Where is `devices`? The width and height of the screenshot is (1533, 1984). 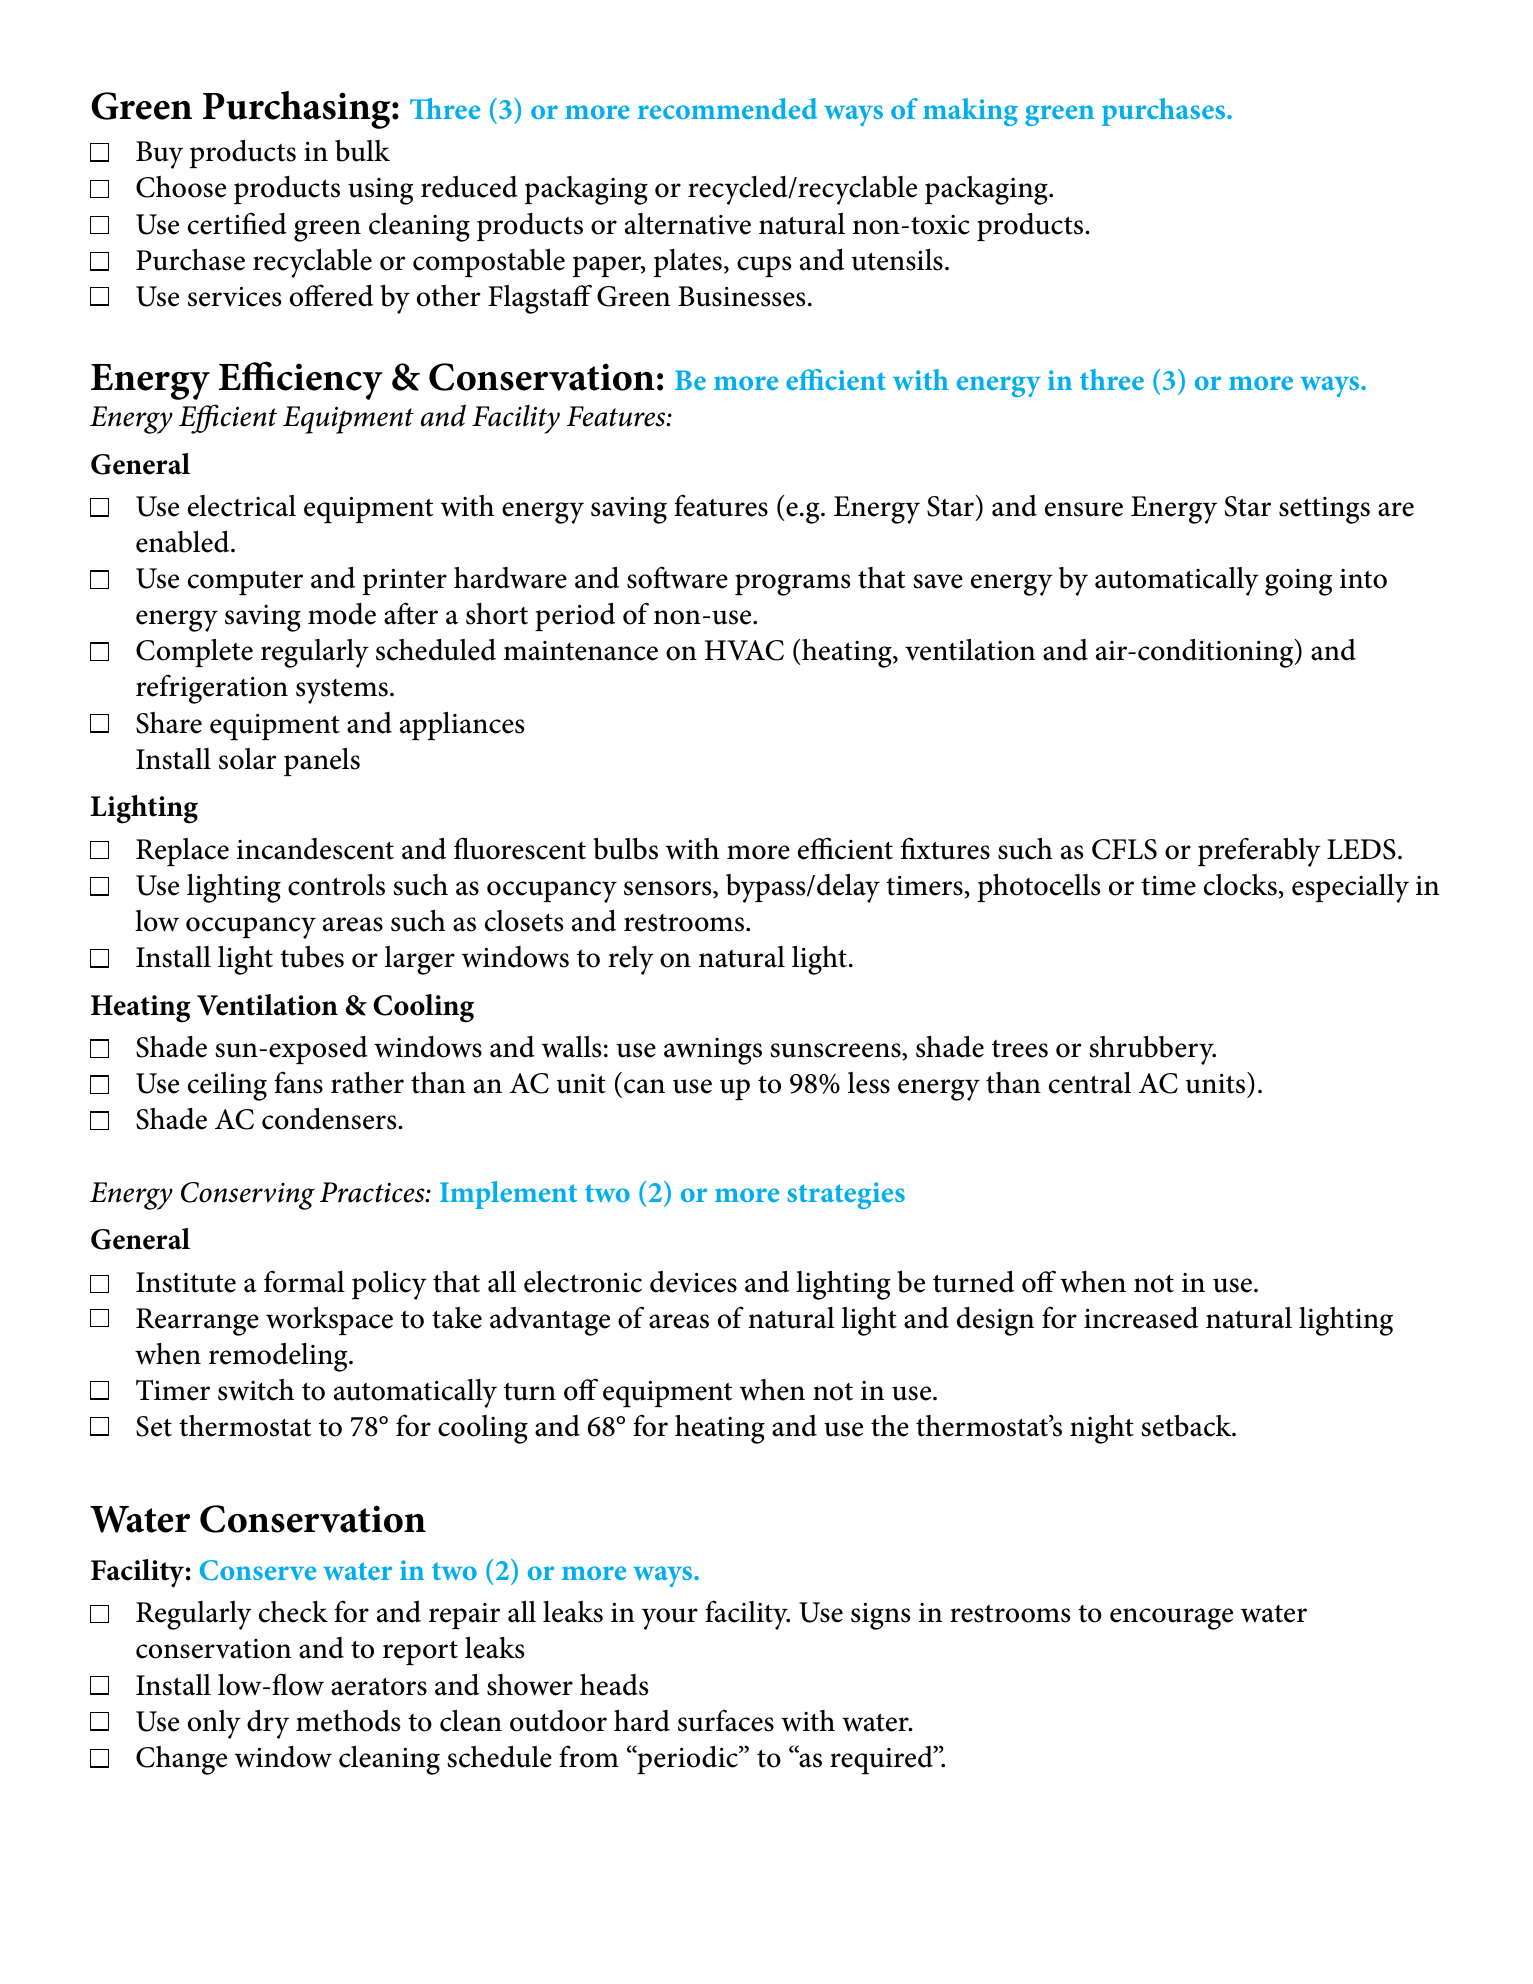
devices is located at coordinates (693, 1282).
